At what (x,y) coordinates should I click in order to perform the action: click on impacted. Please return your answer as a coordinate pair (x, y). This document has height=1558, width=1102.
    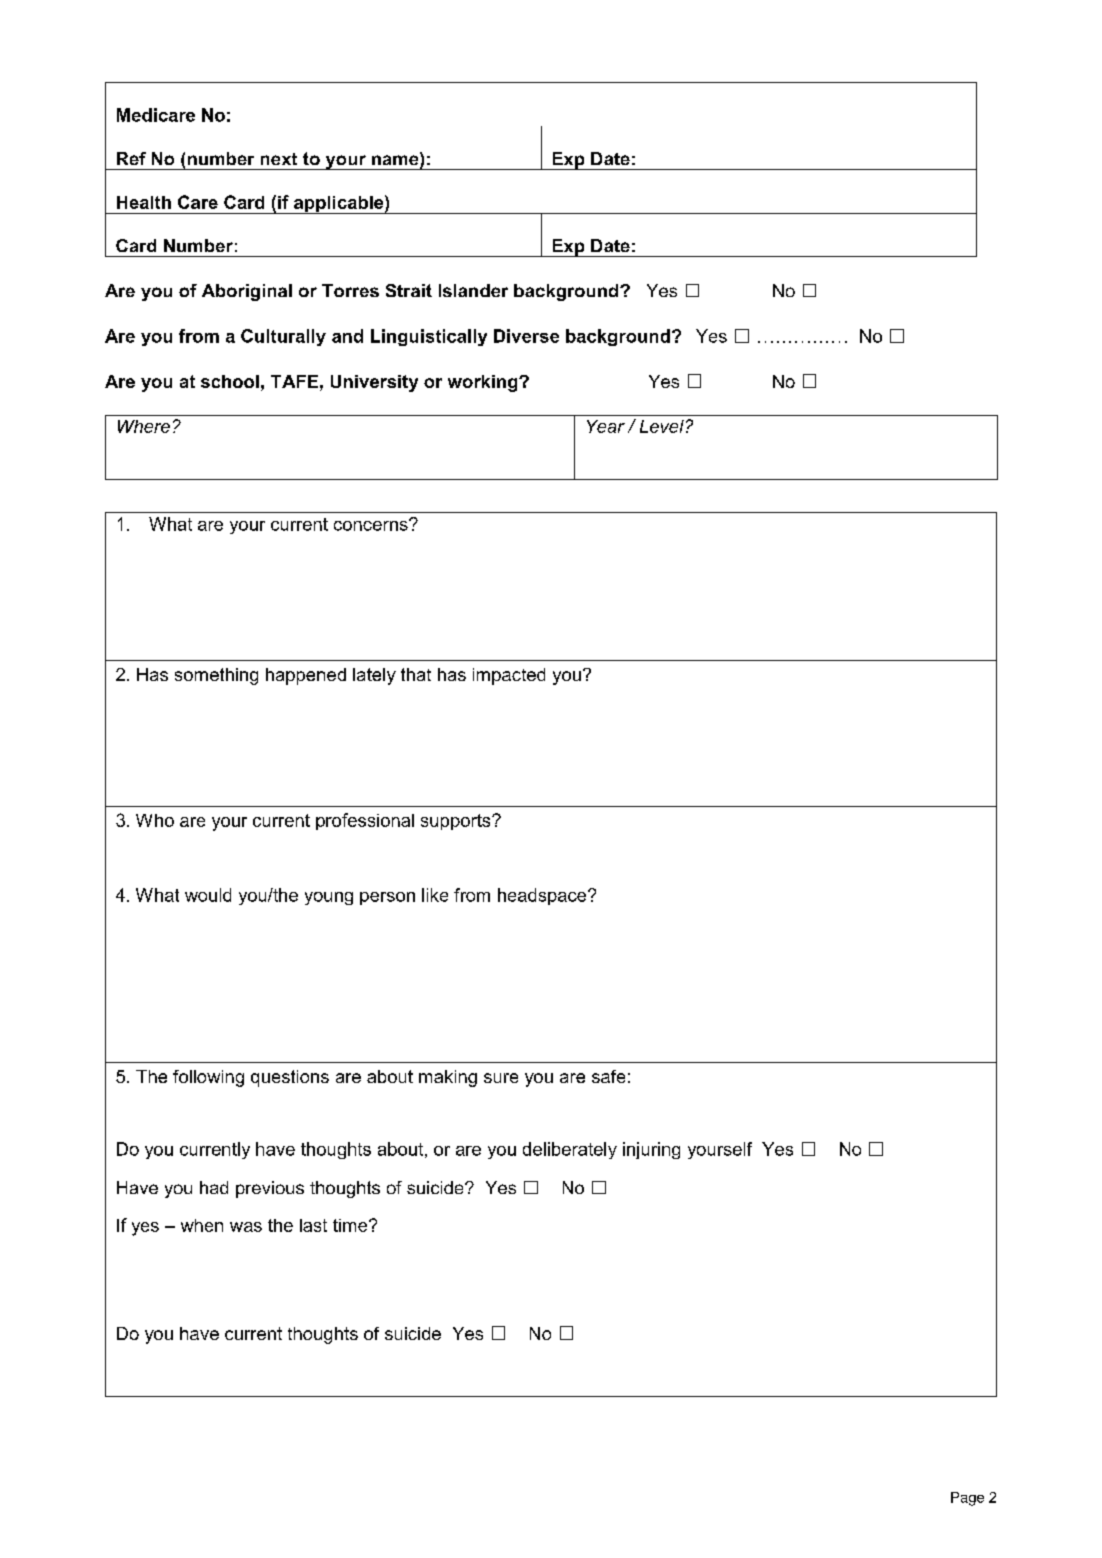
    Looking at the image, I should click on (509, 676).
